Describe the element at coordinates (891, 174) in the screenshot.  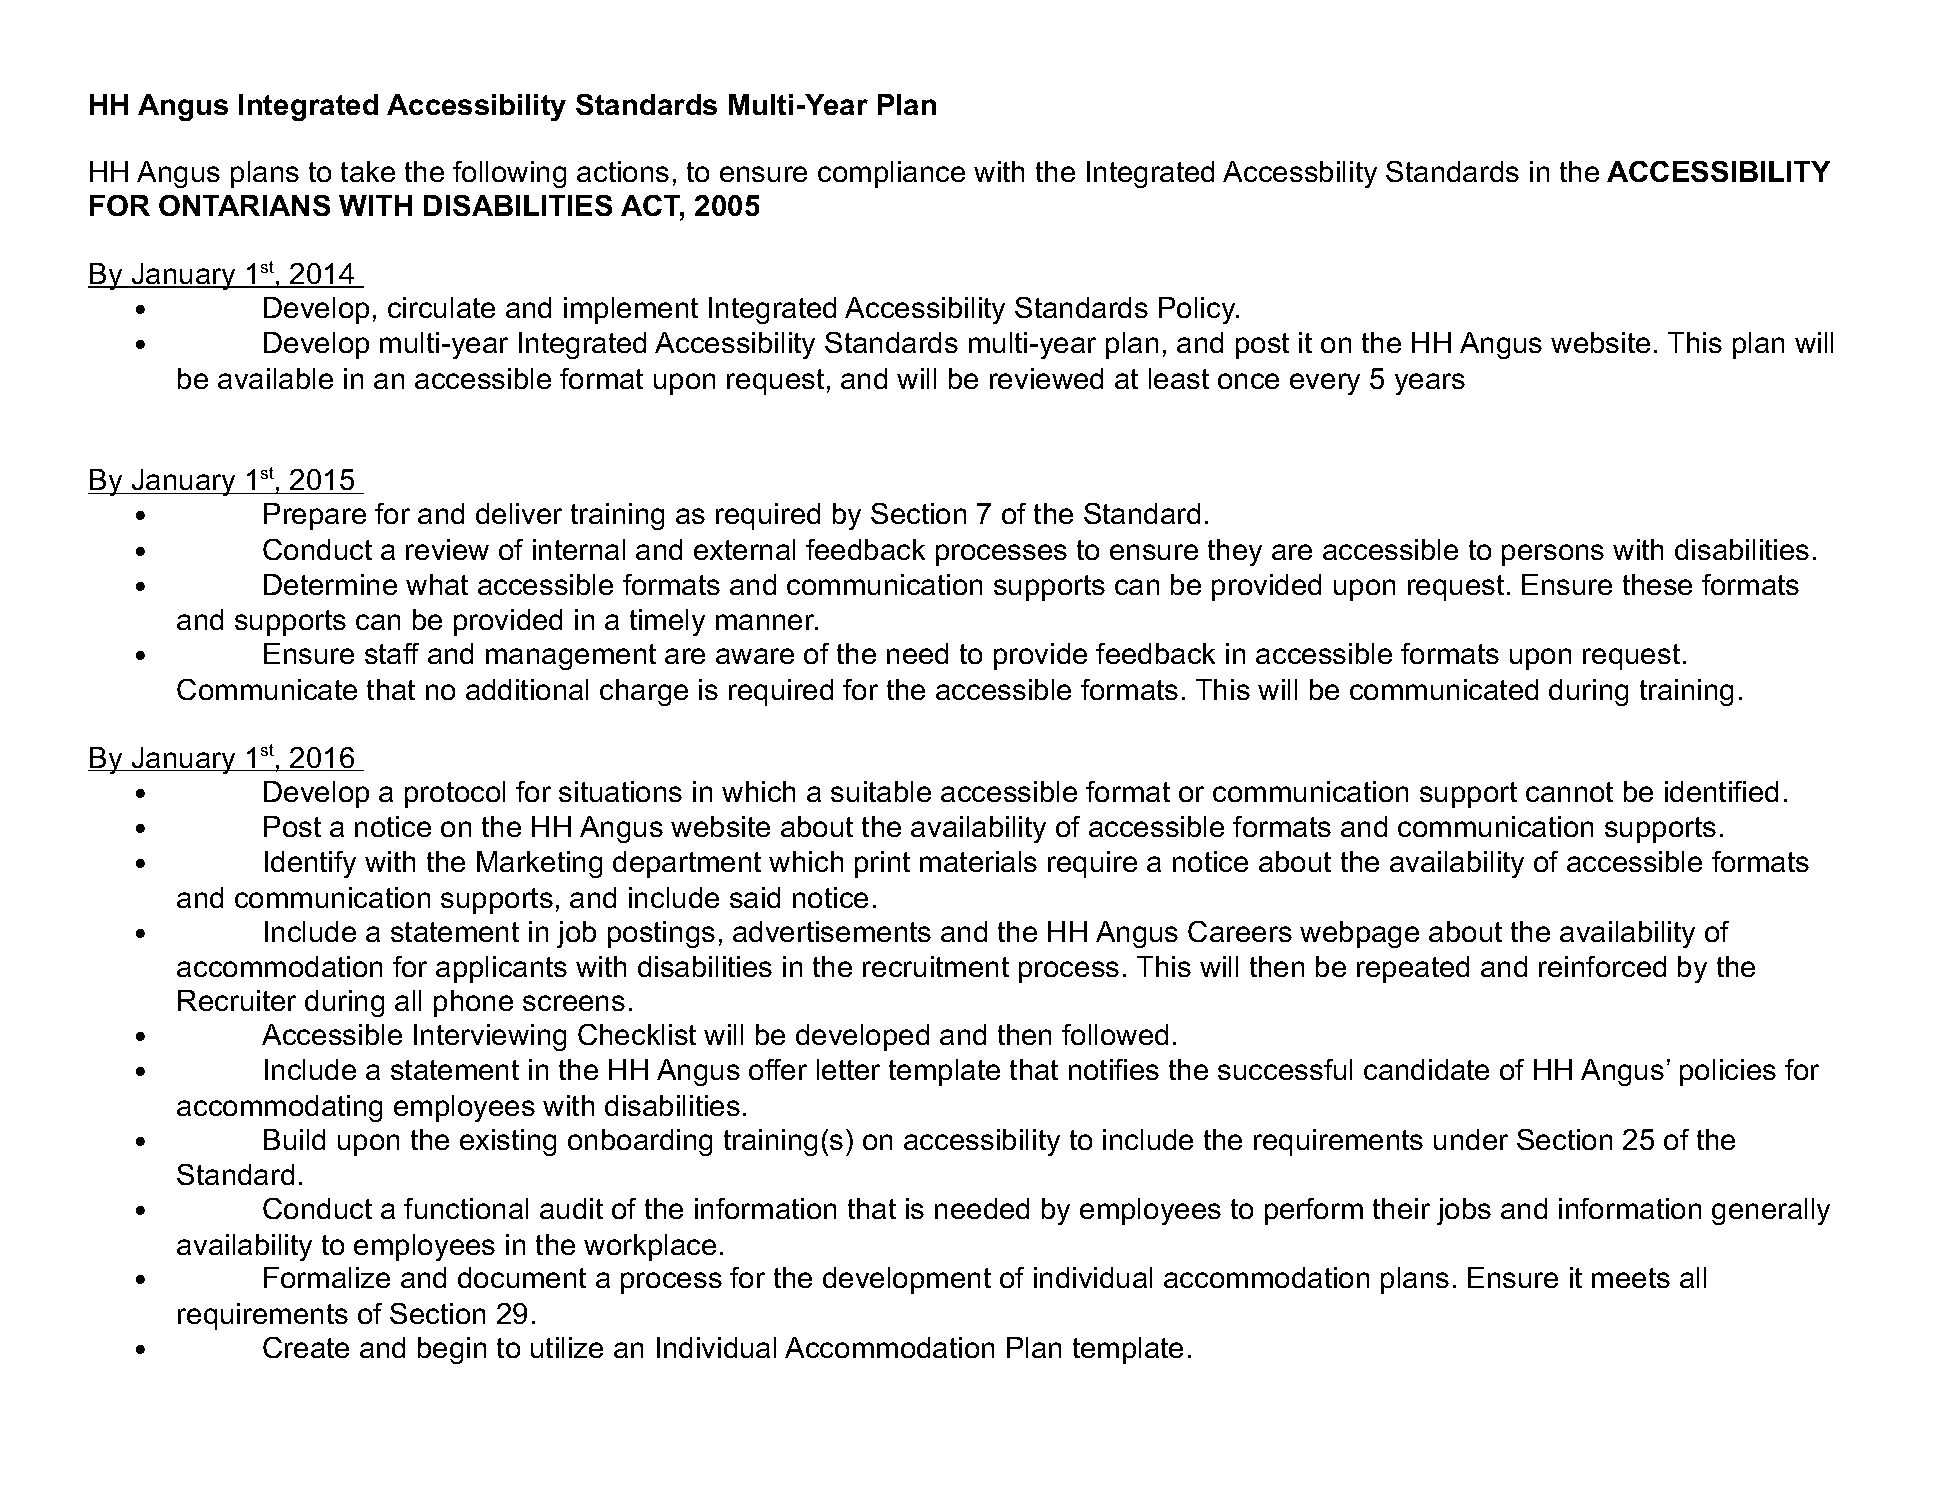
I see `compliance` at that location.
